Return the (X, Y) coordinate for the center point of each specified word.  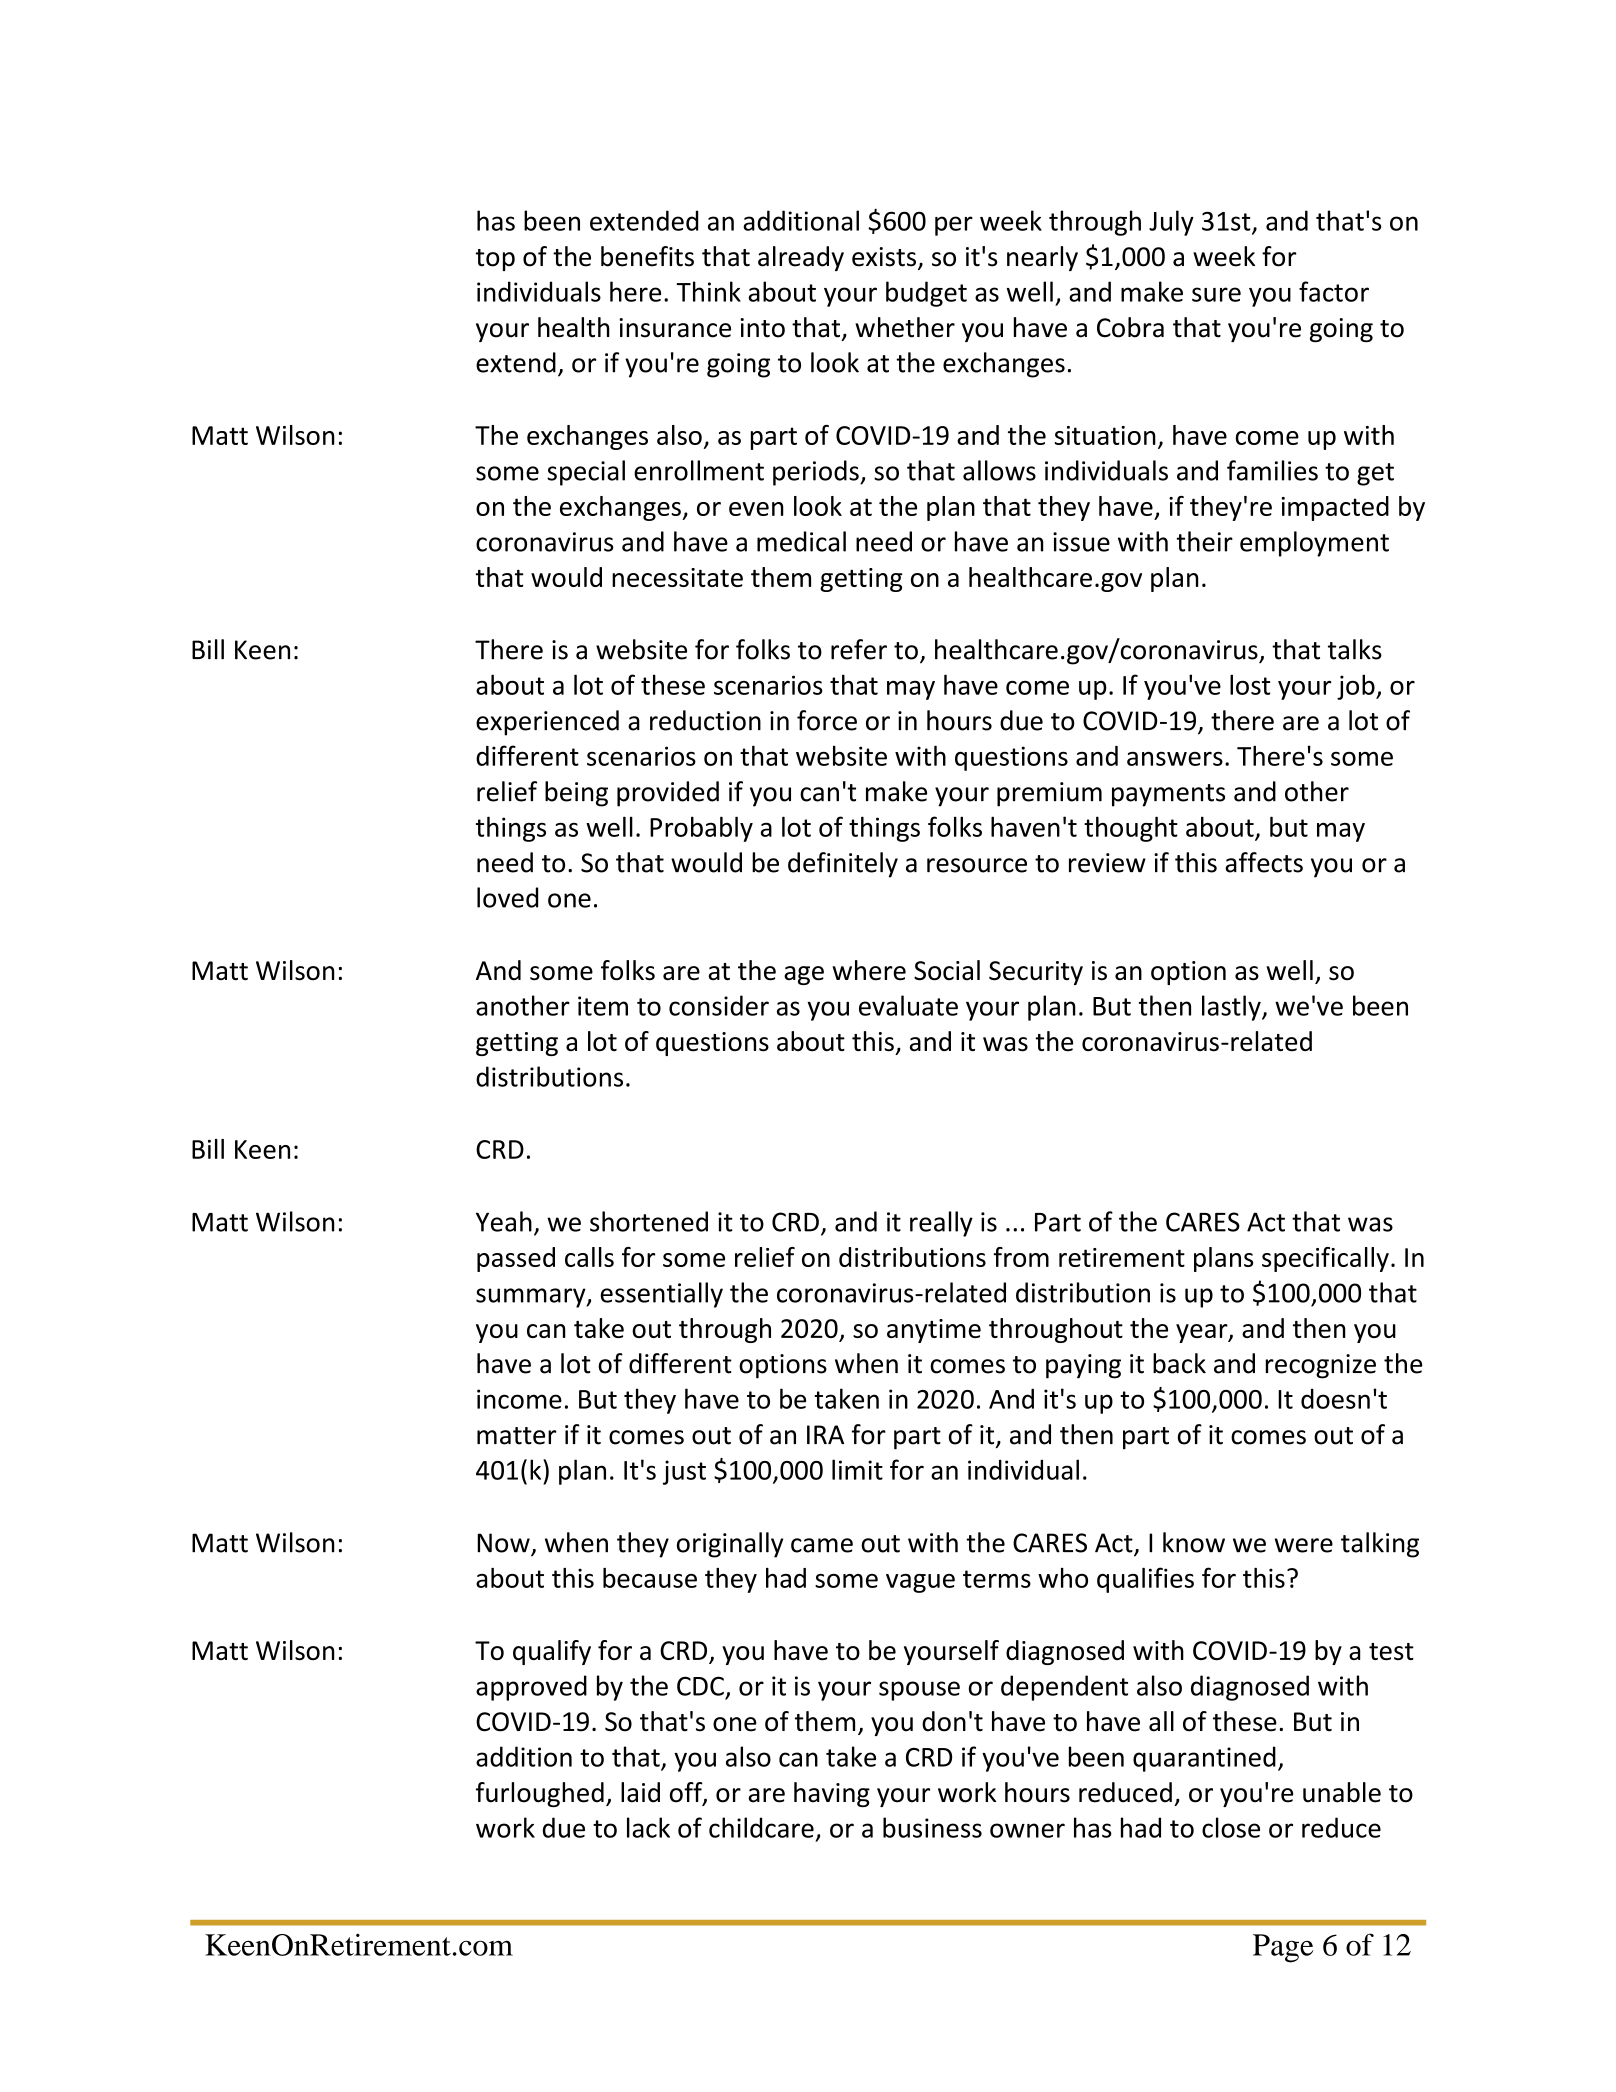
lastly (1232, 1008)
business (932, 1827)
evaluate (908, 1005)
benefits (647, 256)
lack (648, 1827)
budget (926, 294)
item (603, 1006)
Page (1283, 1948)
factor (1334, 291)
